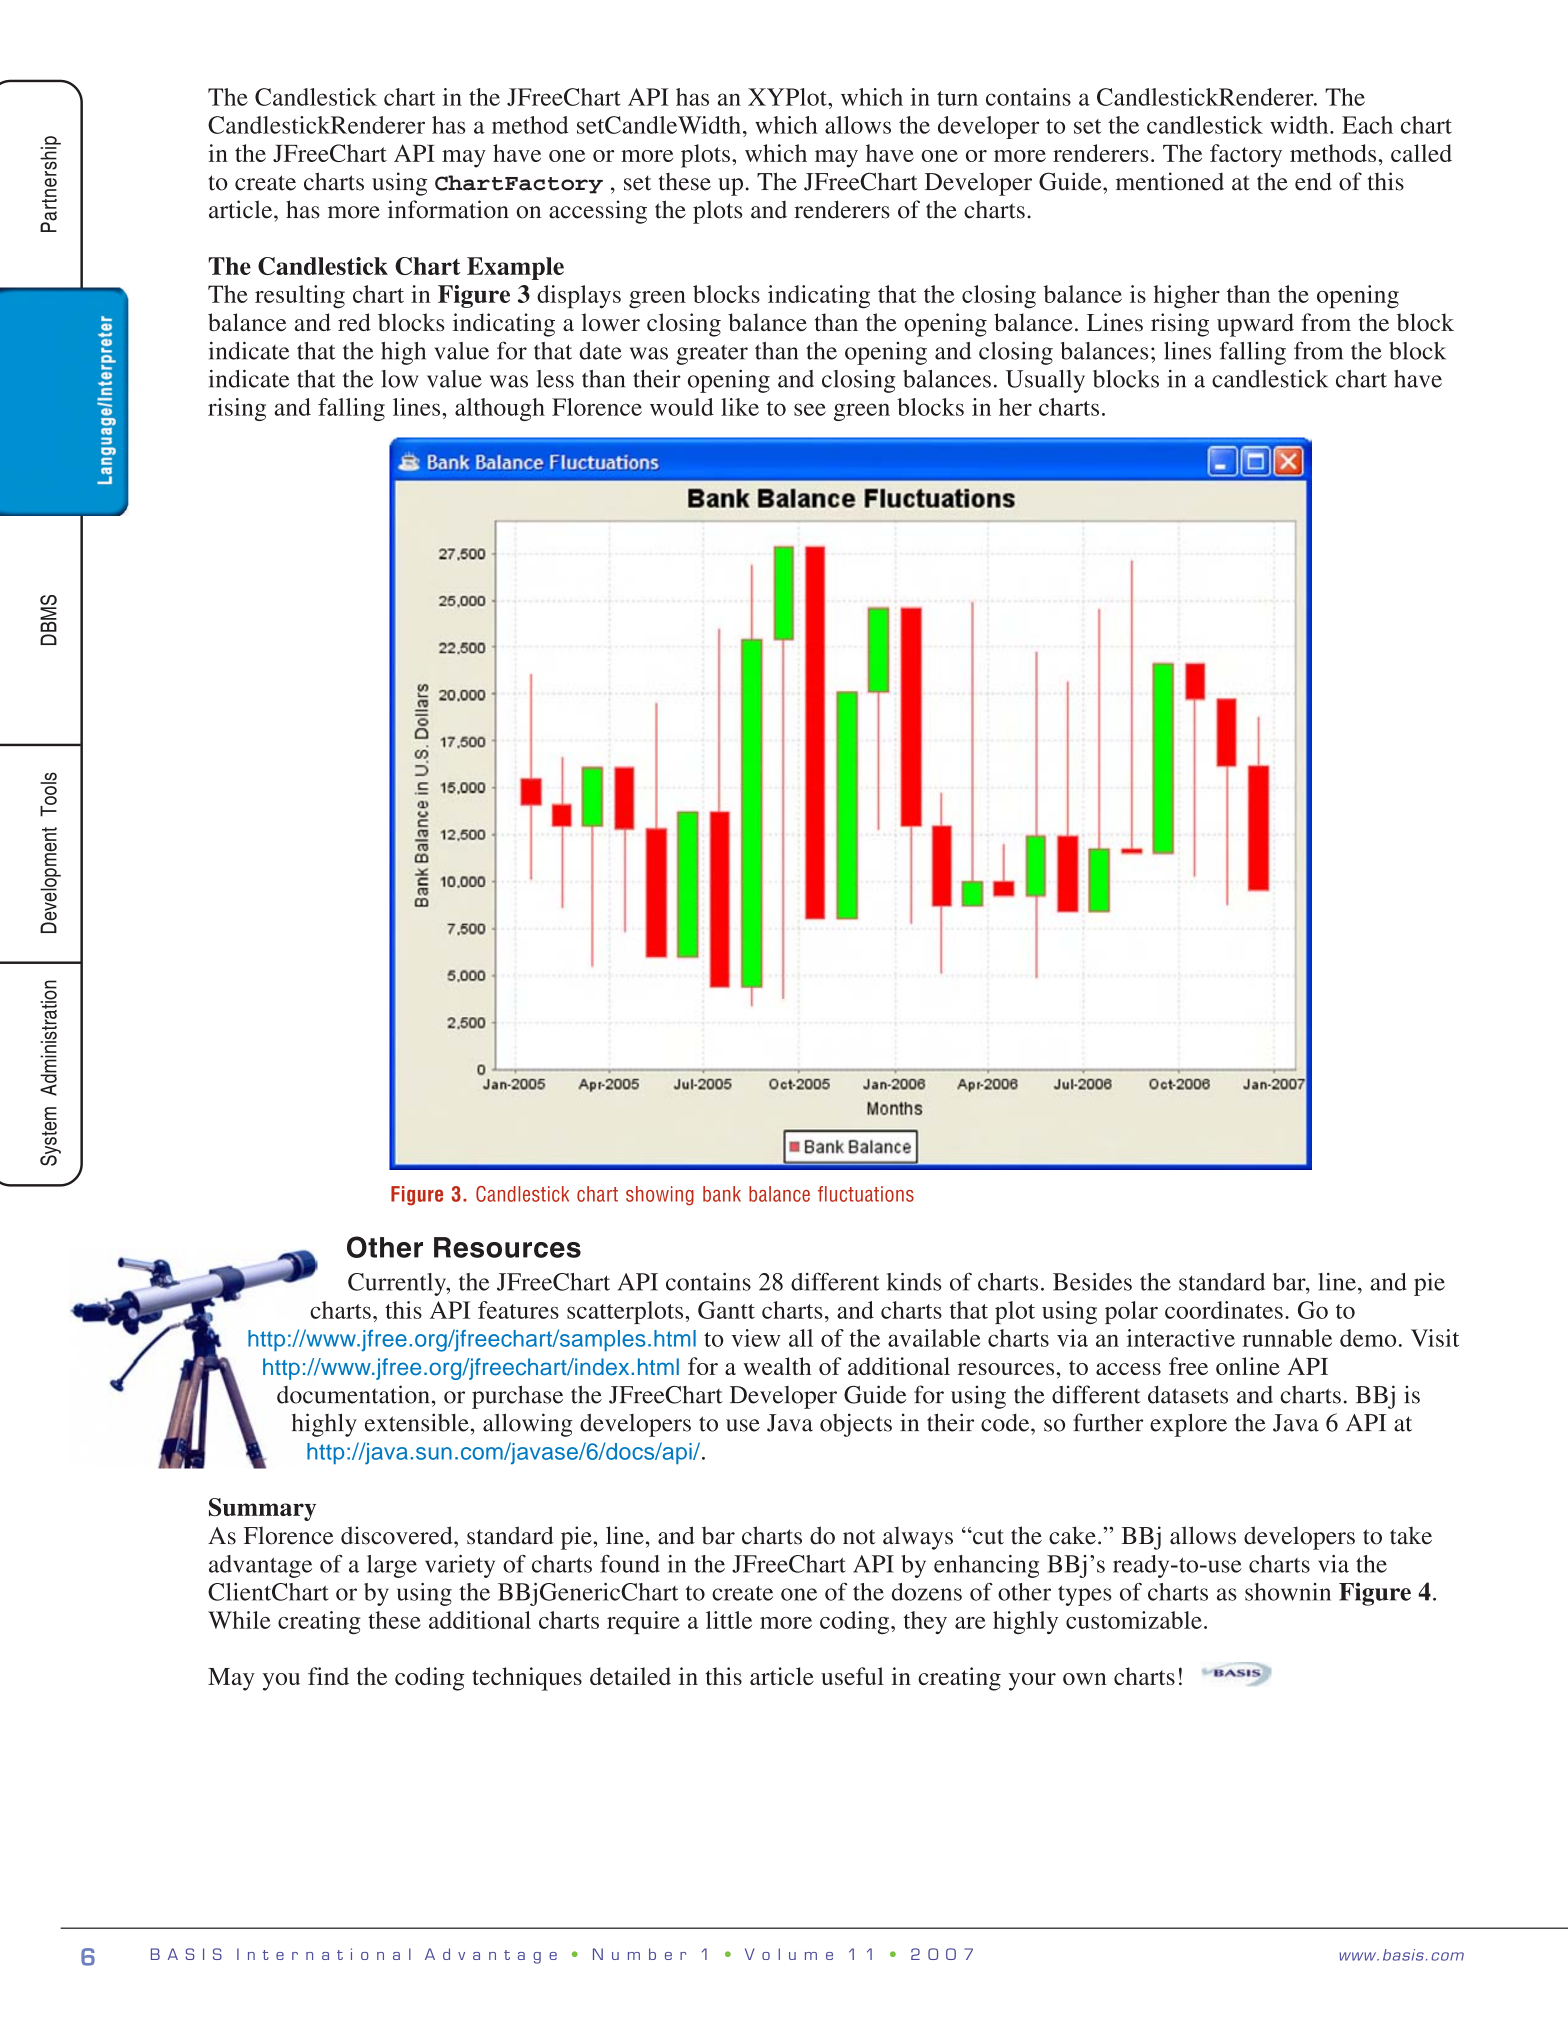  I want to click on Besides, so click(1092, 1282).
